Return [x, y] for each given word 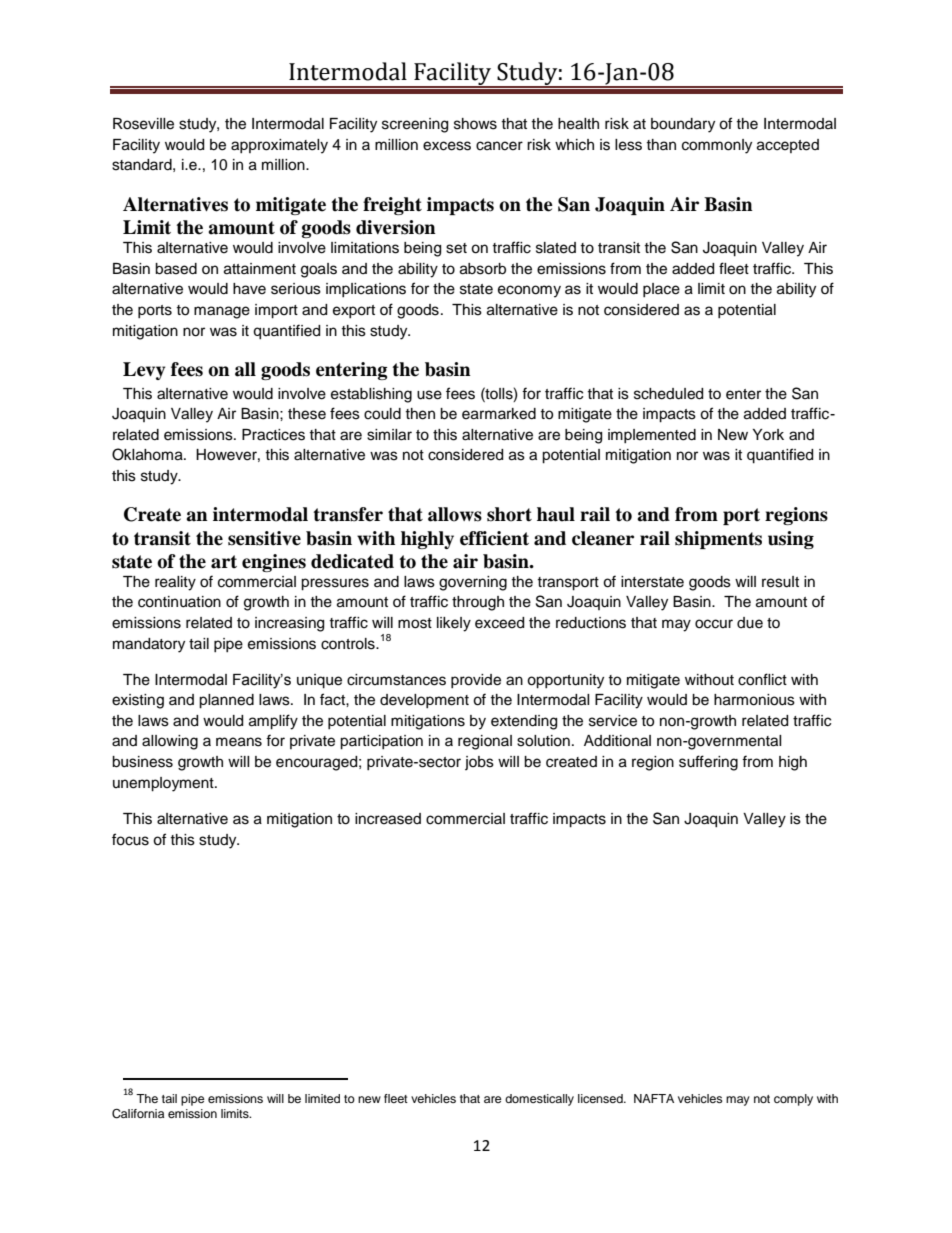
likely [454, 624]
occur [714, 624]
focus [130, 839]
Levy [144, 371]
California [138, 1114]
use [429, 395]
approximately [279, 146]
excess [447, 146]
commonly [717, 146]
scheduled [668, 394]
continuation [179, 602]
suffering [708, 763]
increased [388, 819]
